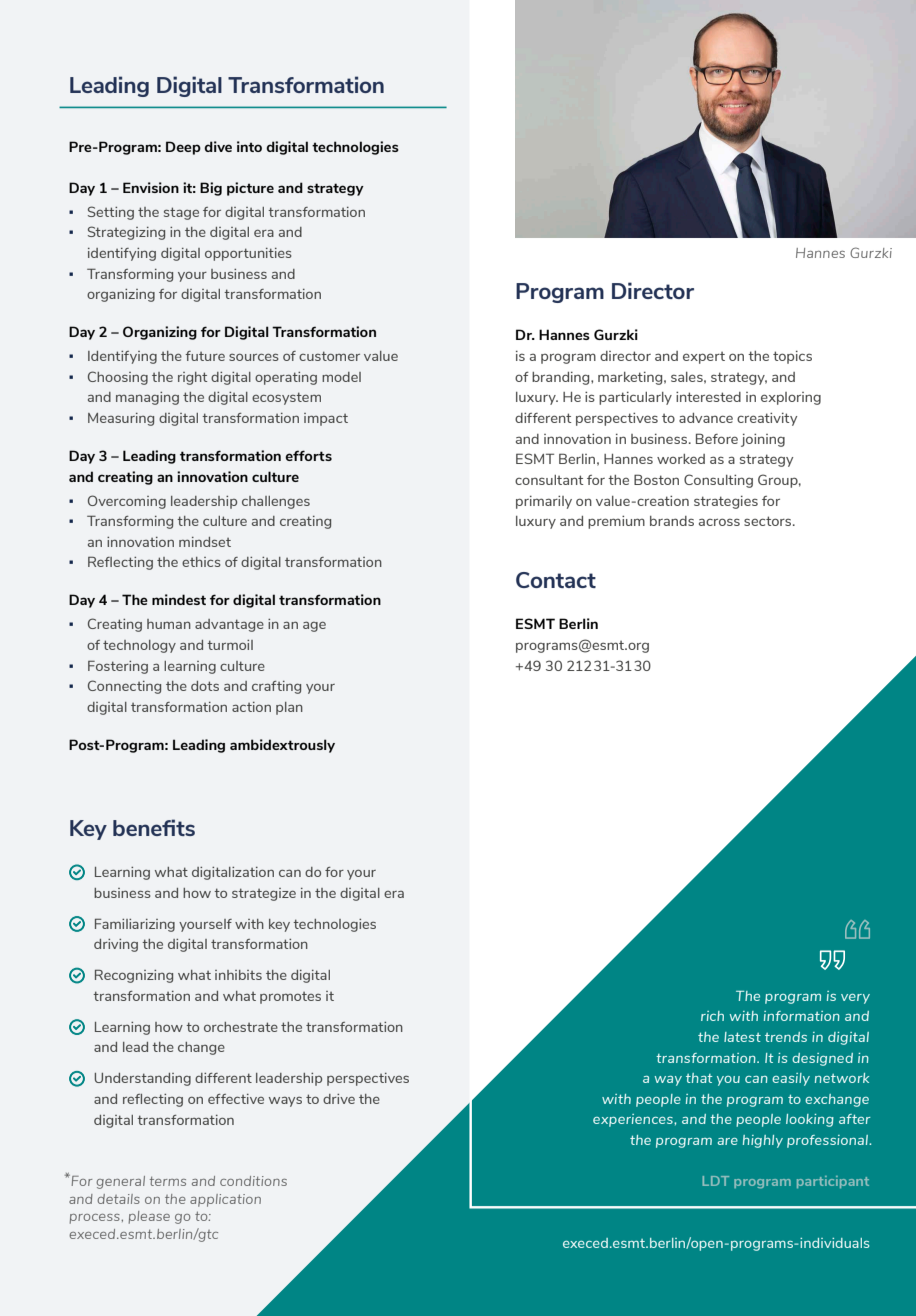  Describe the element at coordinates (147, 398) in the page. I see `managing` at that location.
